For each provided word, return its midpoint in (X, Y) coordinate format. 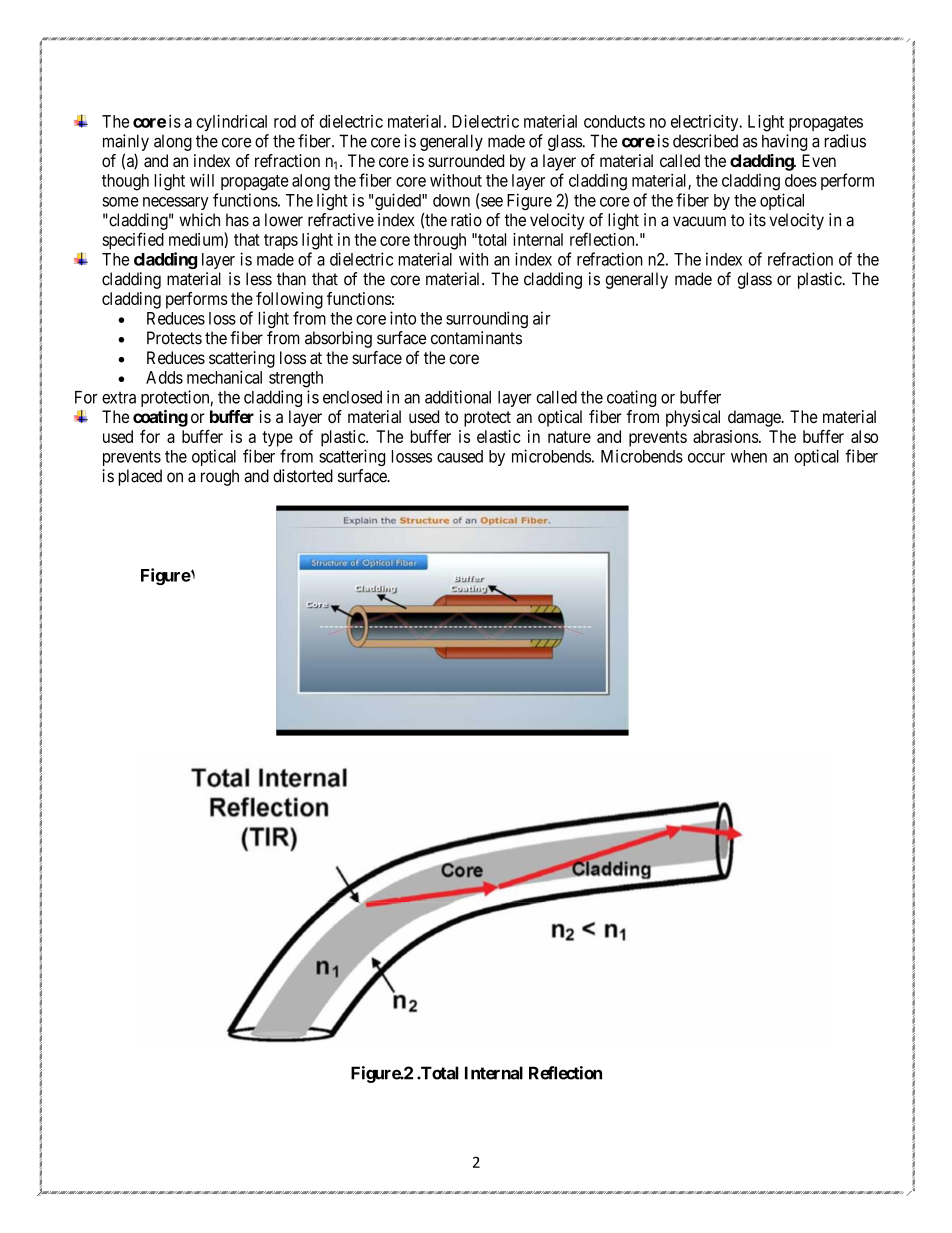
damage (755, 418)
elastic (499, 436)
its (757, 220)
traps (281, 242)
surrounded (466, 160)
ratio (466, 220)
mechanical (224, 377)
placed (140, 477)
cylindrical (231, 122)
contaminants (476, 338)
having (784, 142)
